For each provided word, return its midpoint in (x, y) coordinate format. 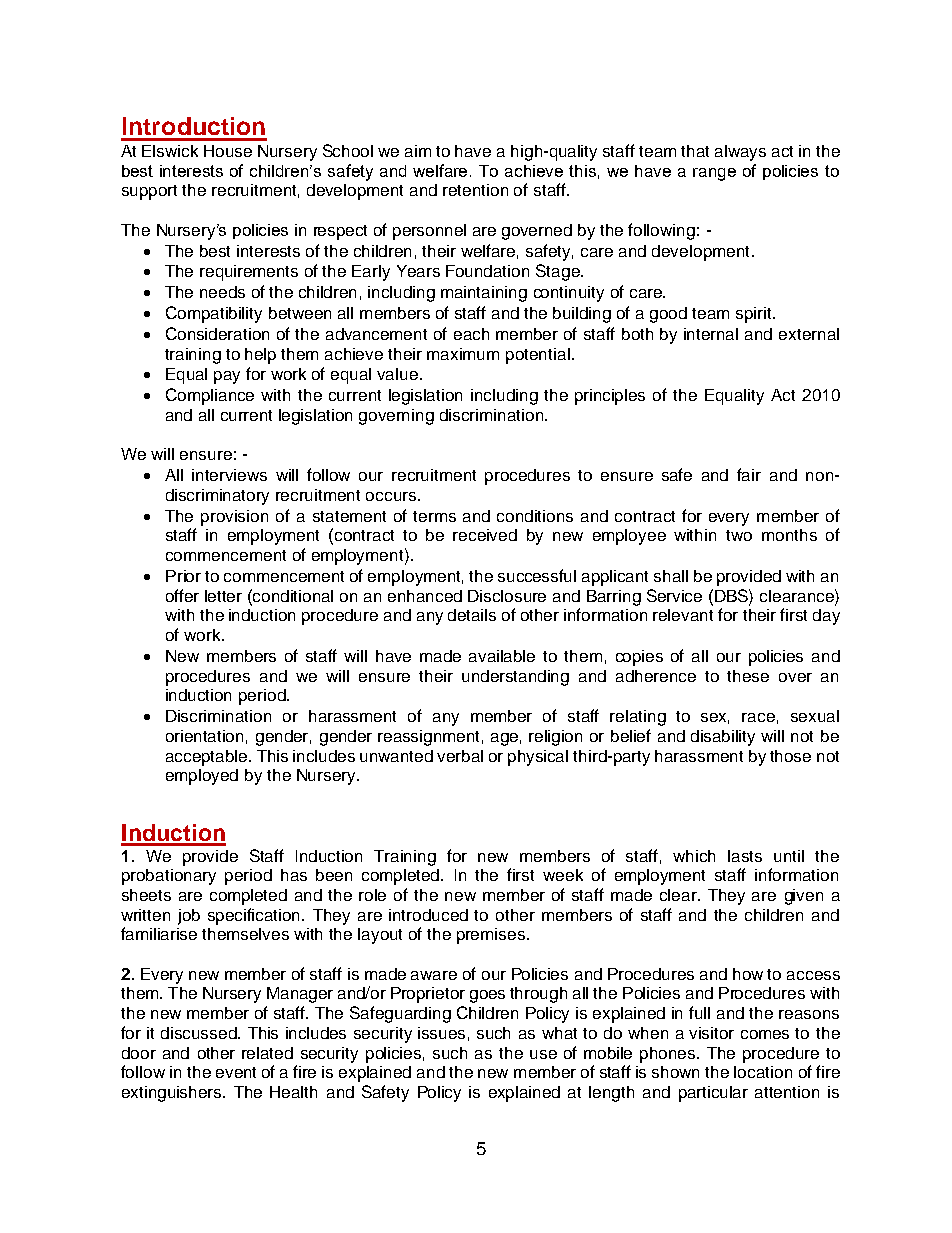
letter (223, 596)
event (236, 1072)
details (472, 615)
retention (475, 190)
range (714, 174)
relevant (683, 615)
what (559, 1033)
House (228, 151)
